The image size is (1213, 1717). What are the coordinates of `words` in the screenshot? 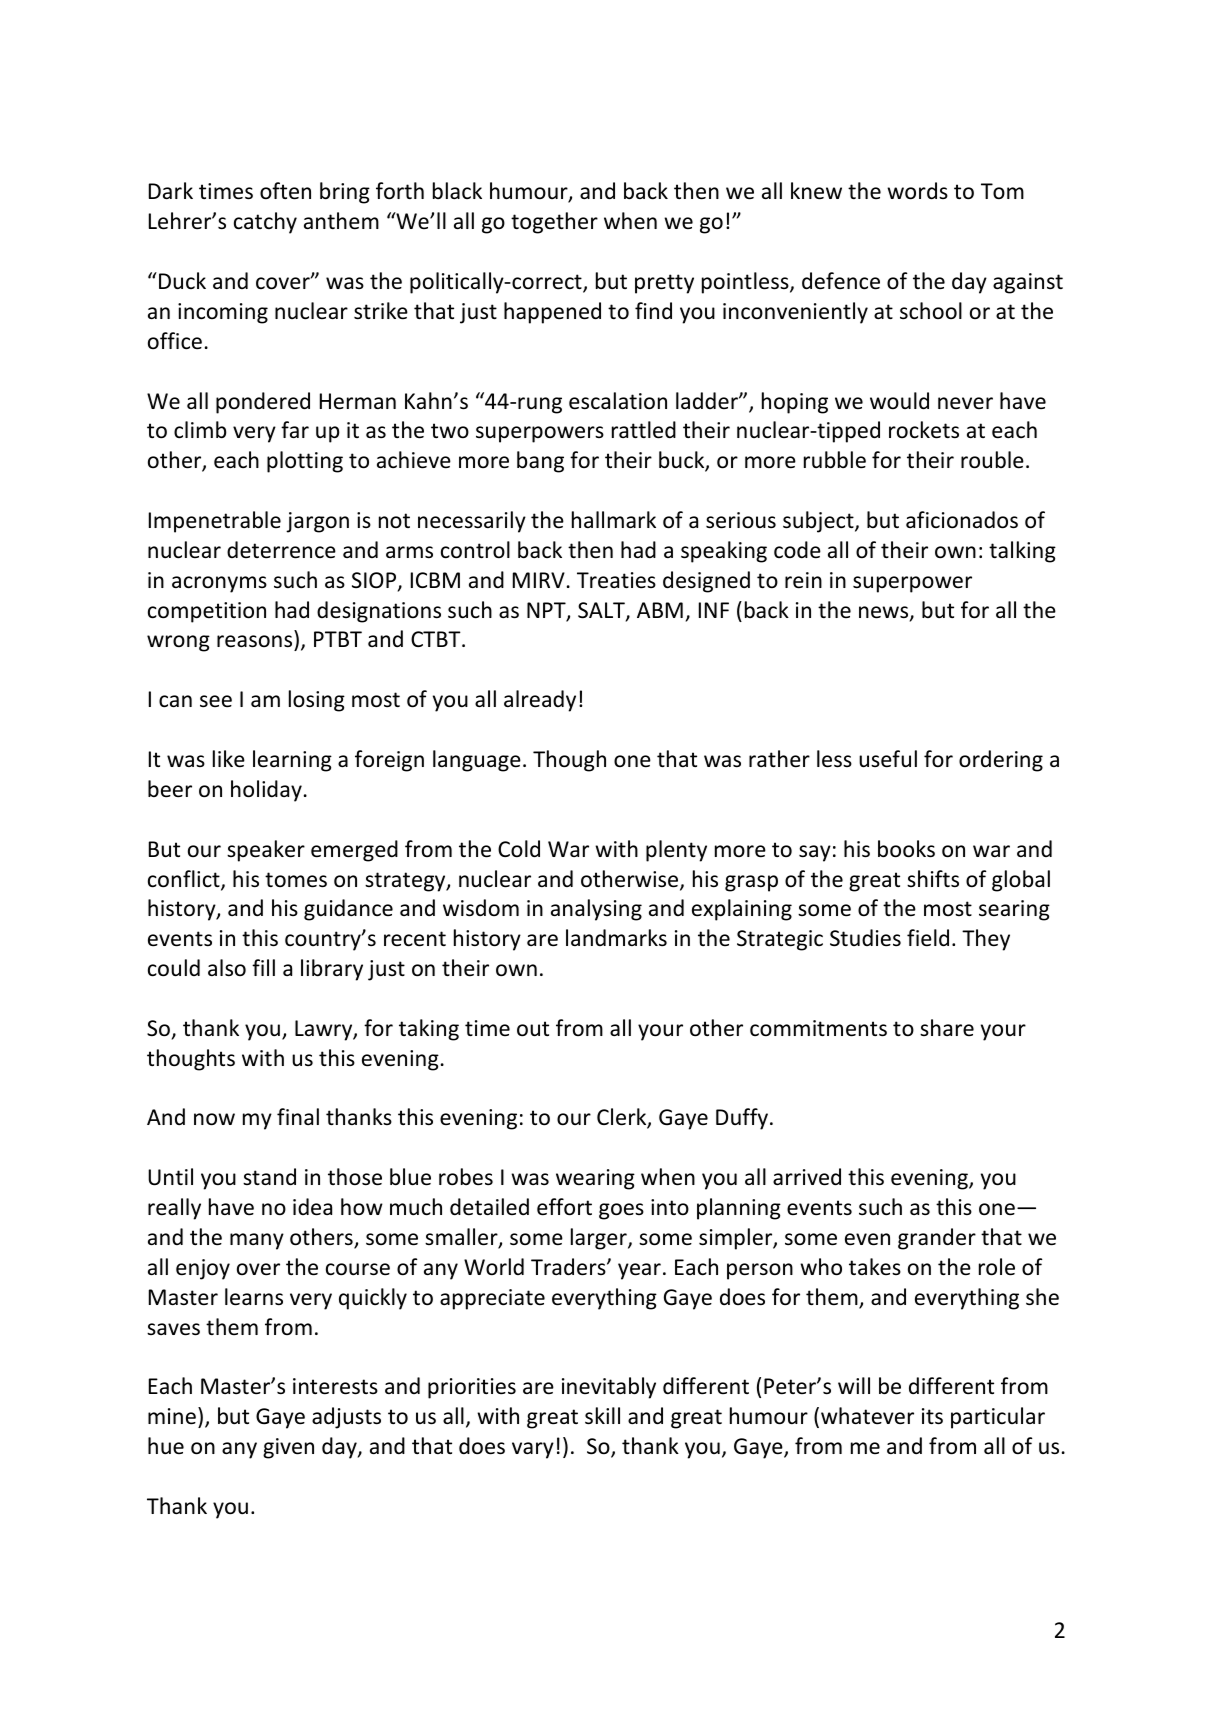 It's located at (917, 191).
